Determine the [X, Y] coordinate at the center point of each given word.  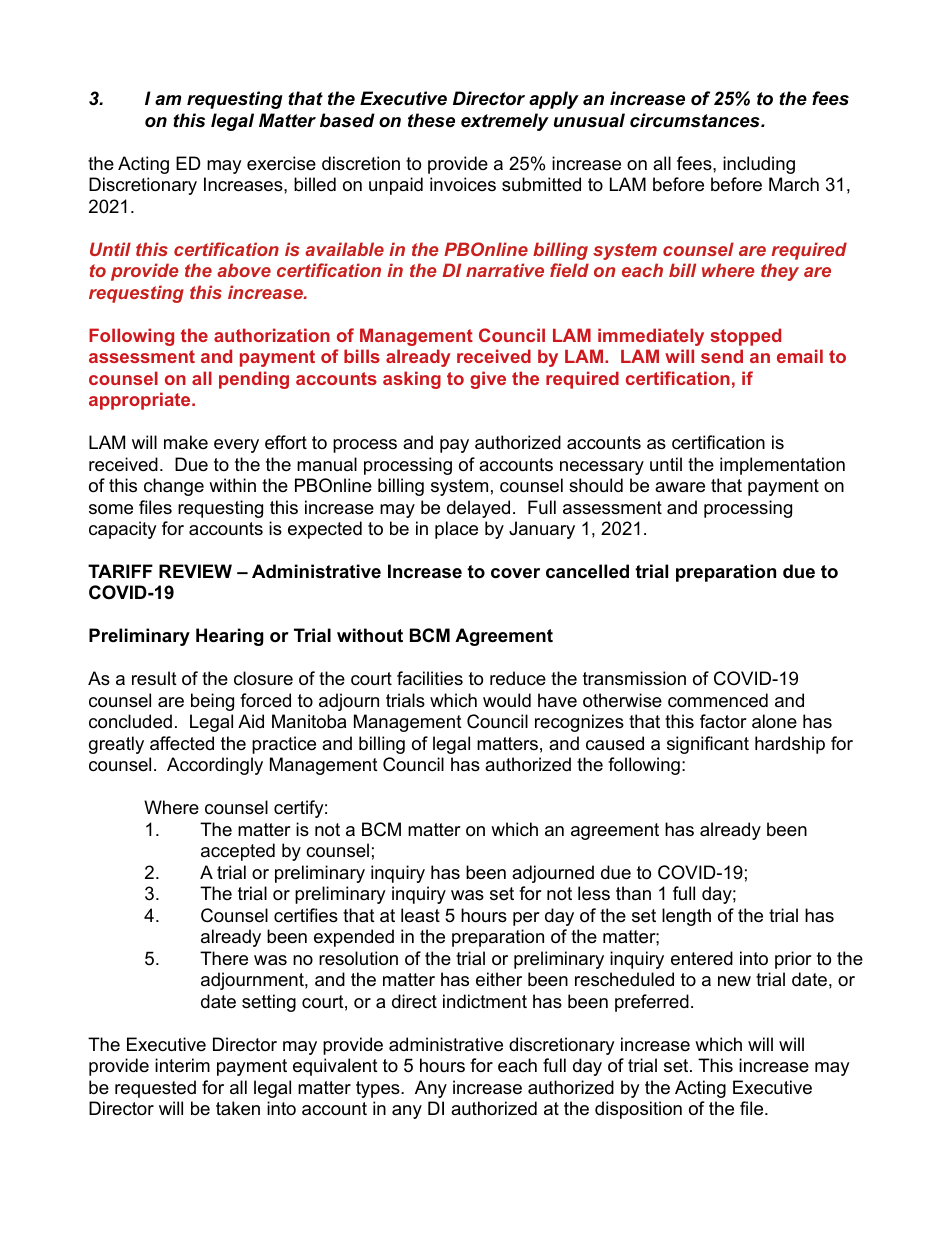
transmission [634, 678]
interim [182, 1065]
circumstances [696, 120]
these [431, 120]
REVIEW [195, 571]
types [379, 1089]
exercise [281, 163]
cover [515, 573]
